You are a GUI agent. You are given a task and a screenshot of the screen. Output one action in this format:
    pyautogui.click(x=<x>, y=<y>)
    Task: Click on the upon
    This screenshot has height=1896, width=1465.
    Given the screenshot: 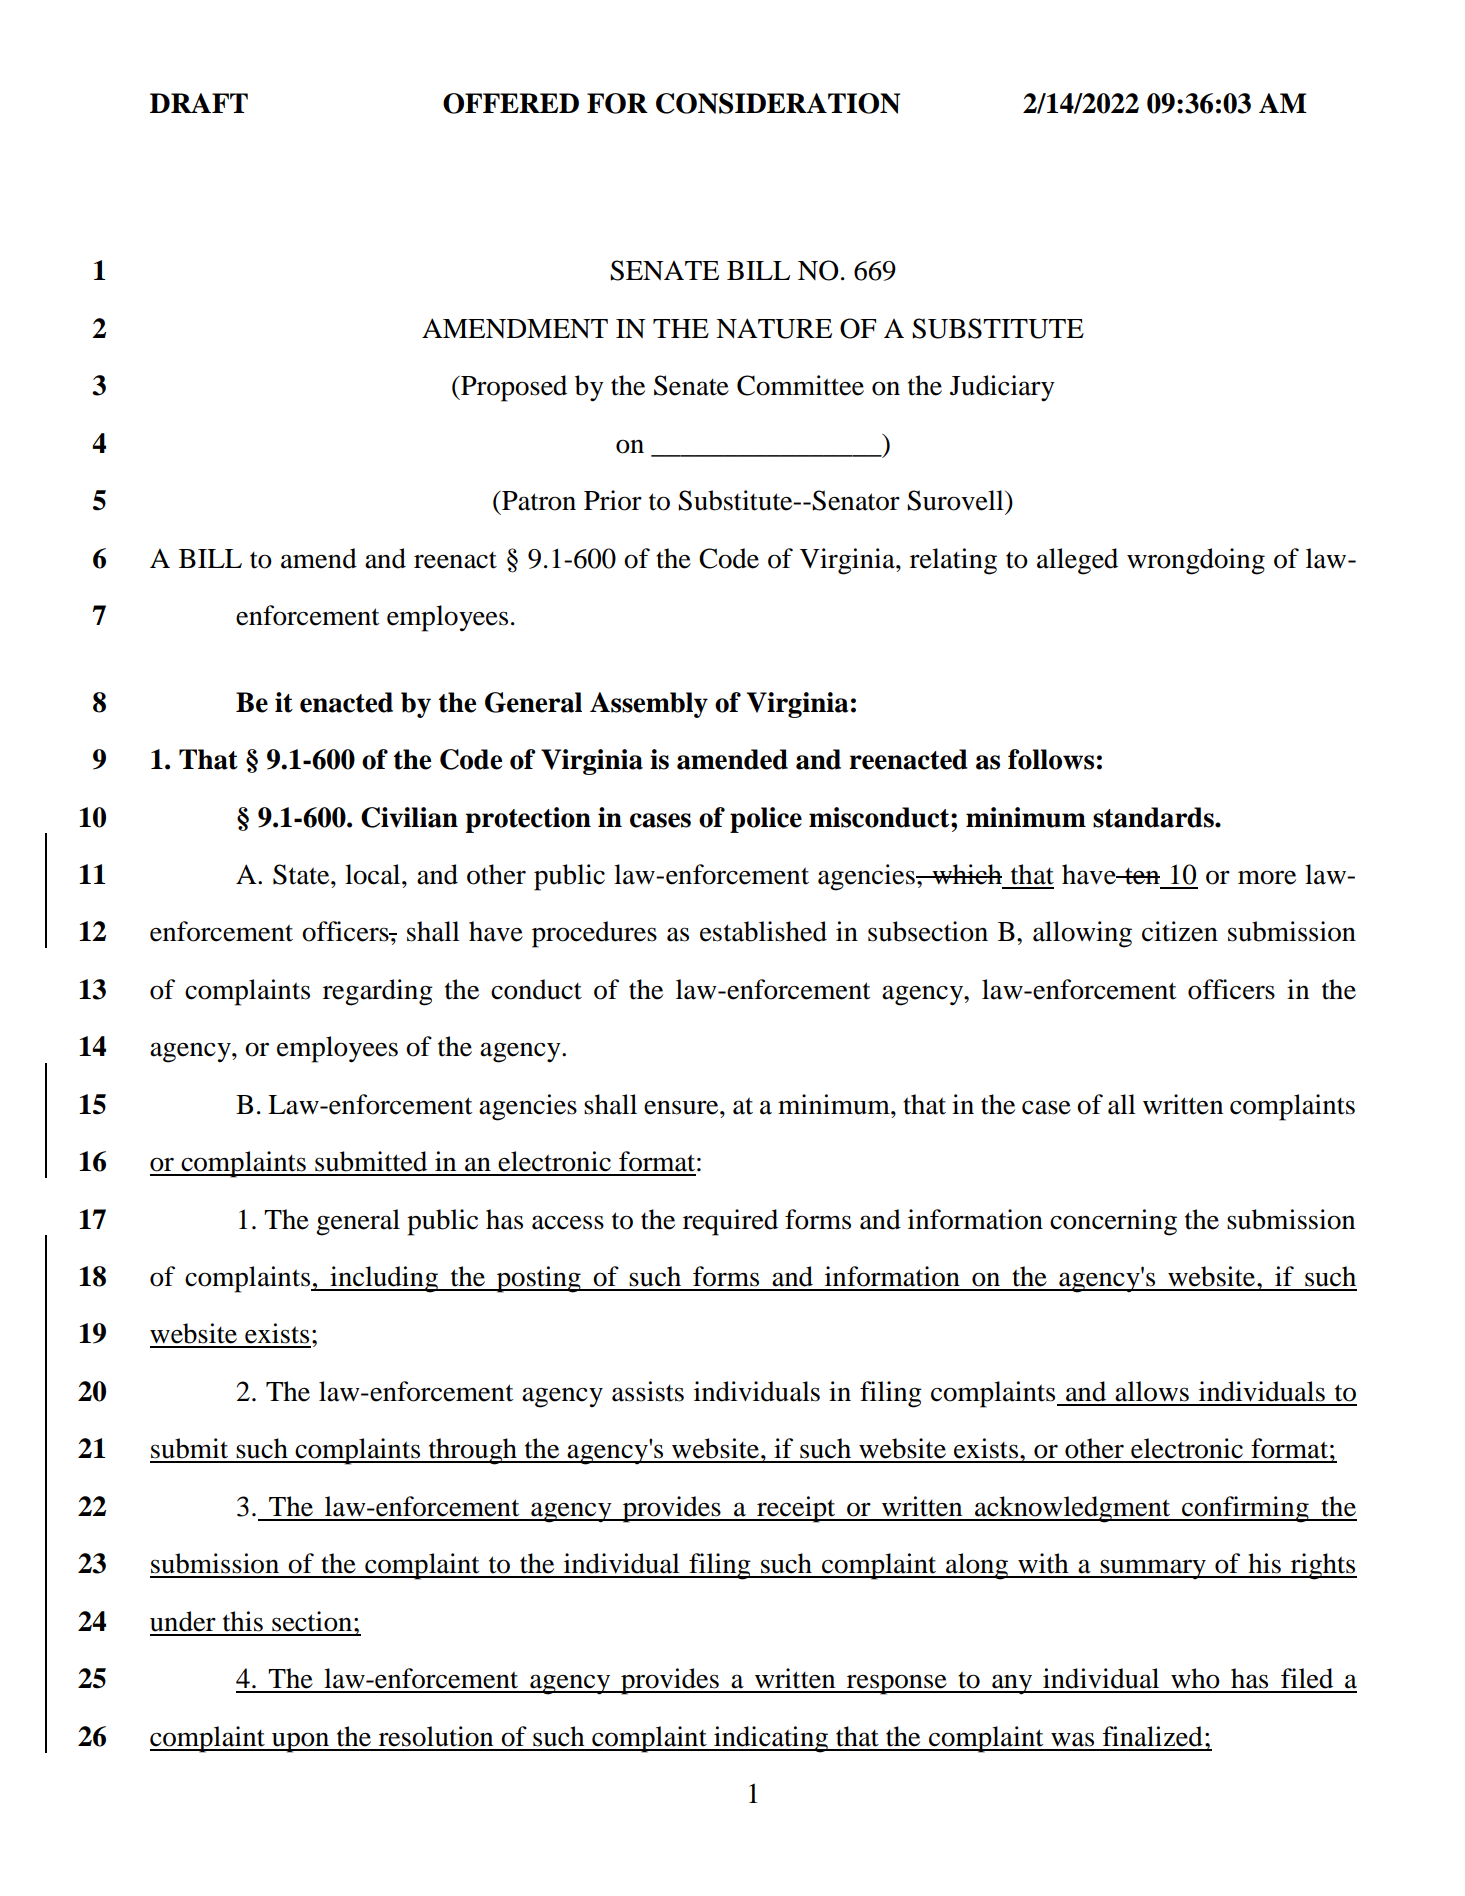 What is the action you would take?
    pyautogui.click(x=300, y=1742)
